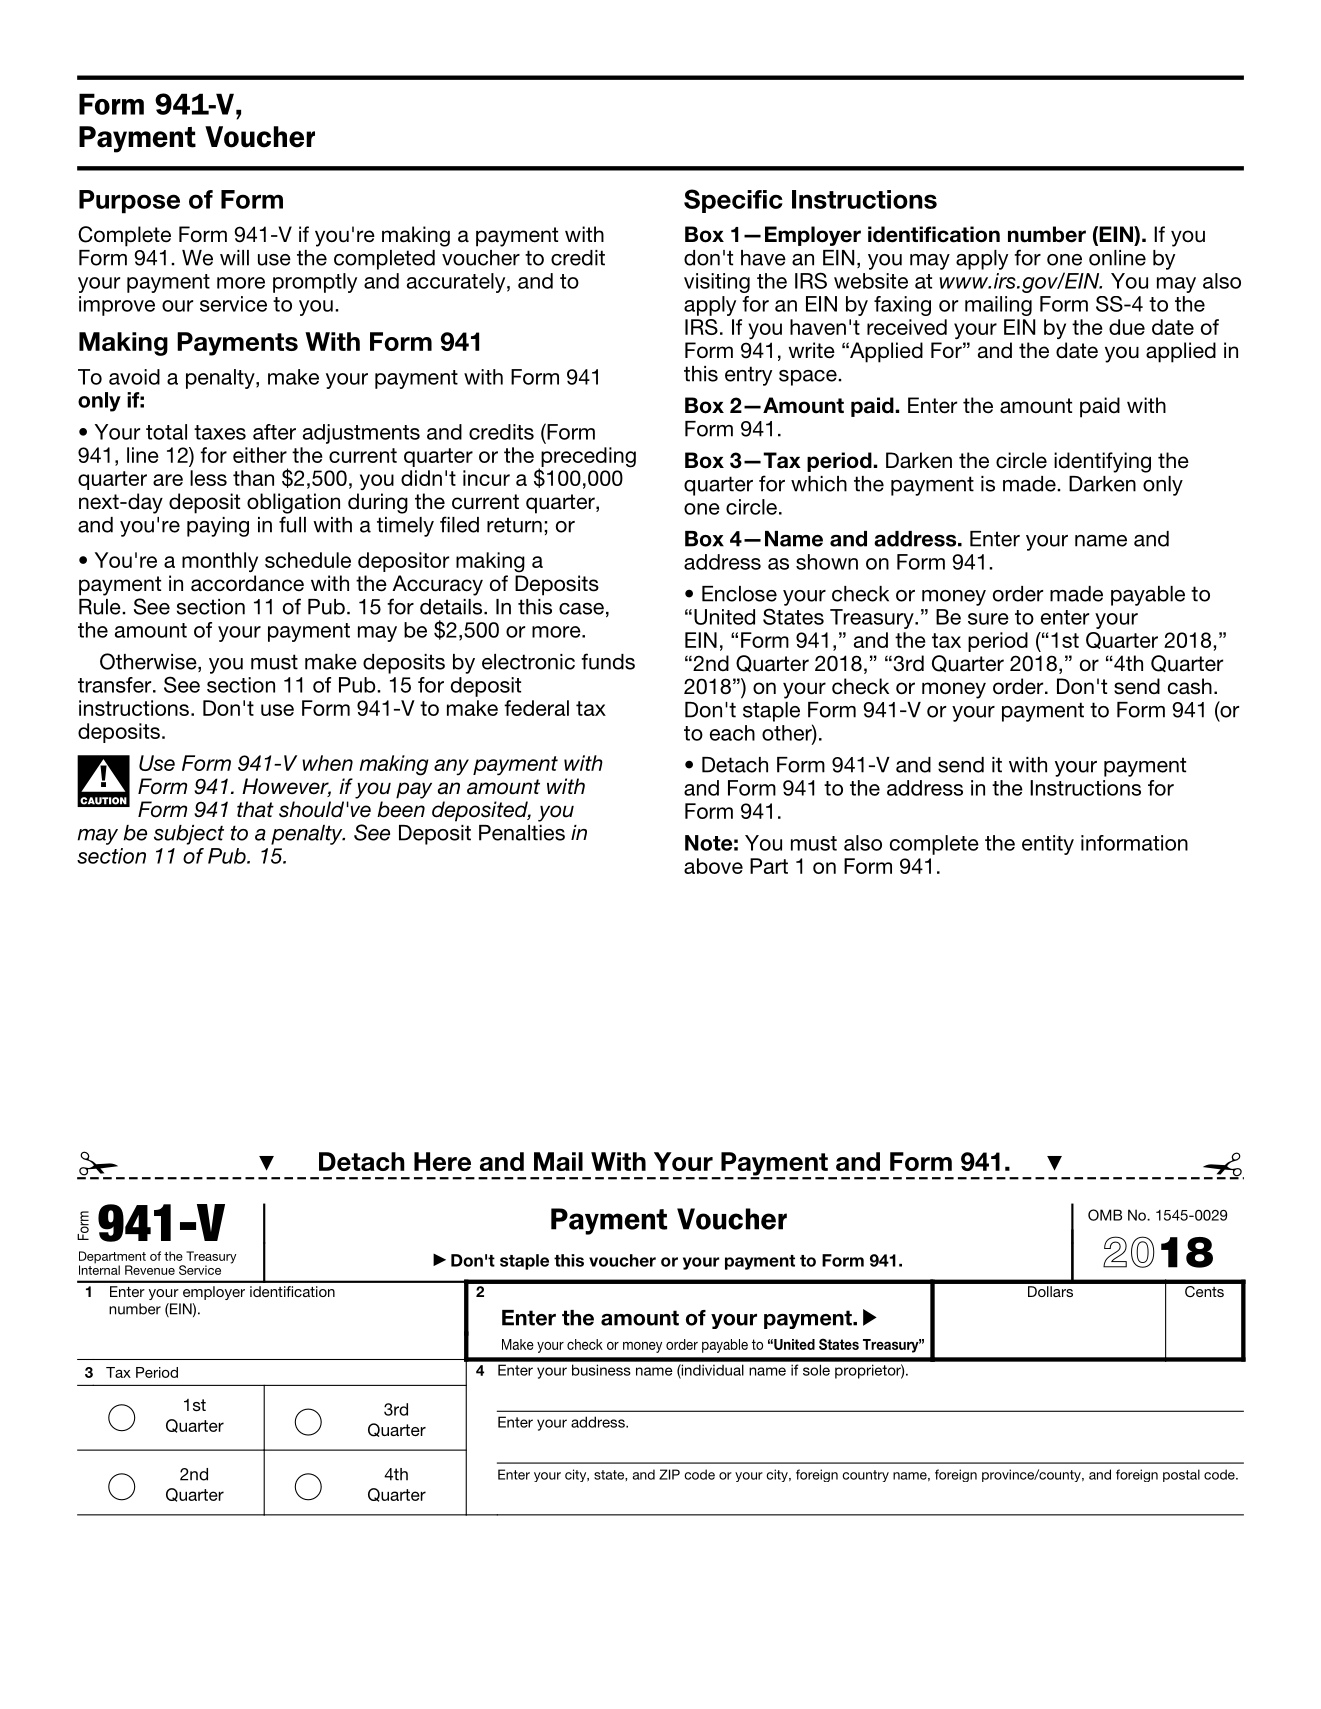 Image resolution: width=1321 pixels, height=1709 pixels. I want to click on Revenue, so click(150, 1270).
